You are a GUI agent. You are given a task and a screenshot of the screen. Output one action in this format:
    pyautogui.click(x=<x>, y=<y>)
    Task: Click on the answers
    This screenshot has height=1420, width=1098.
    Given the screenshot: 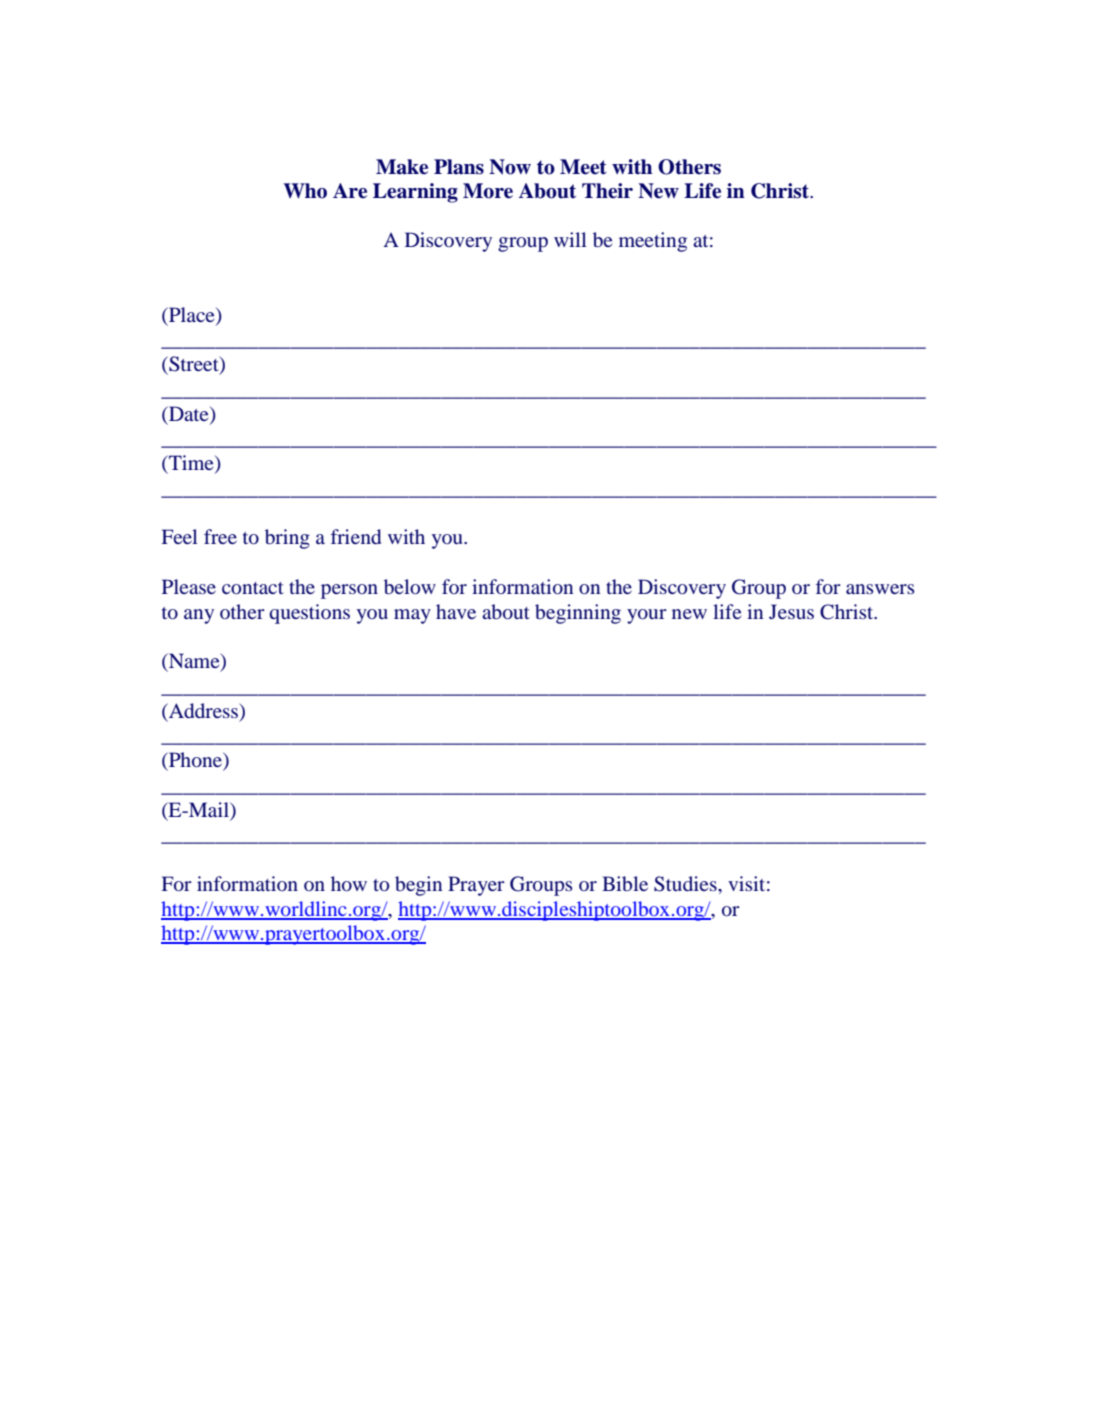 What is the action you would take?
    pyautogui.click(x=880, y=589)
